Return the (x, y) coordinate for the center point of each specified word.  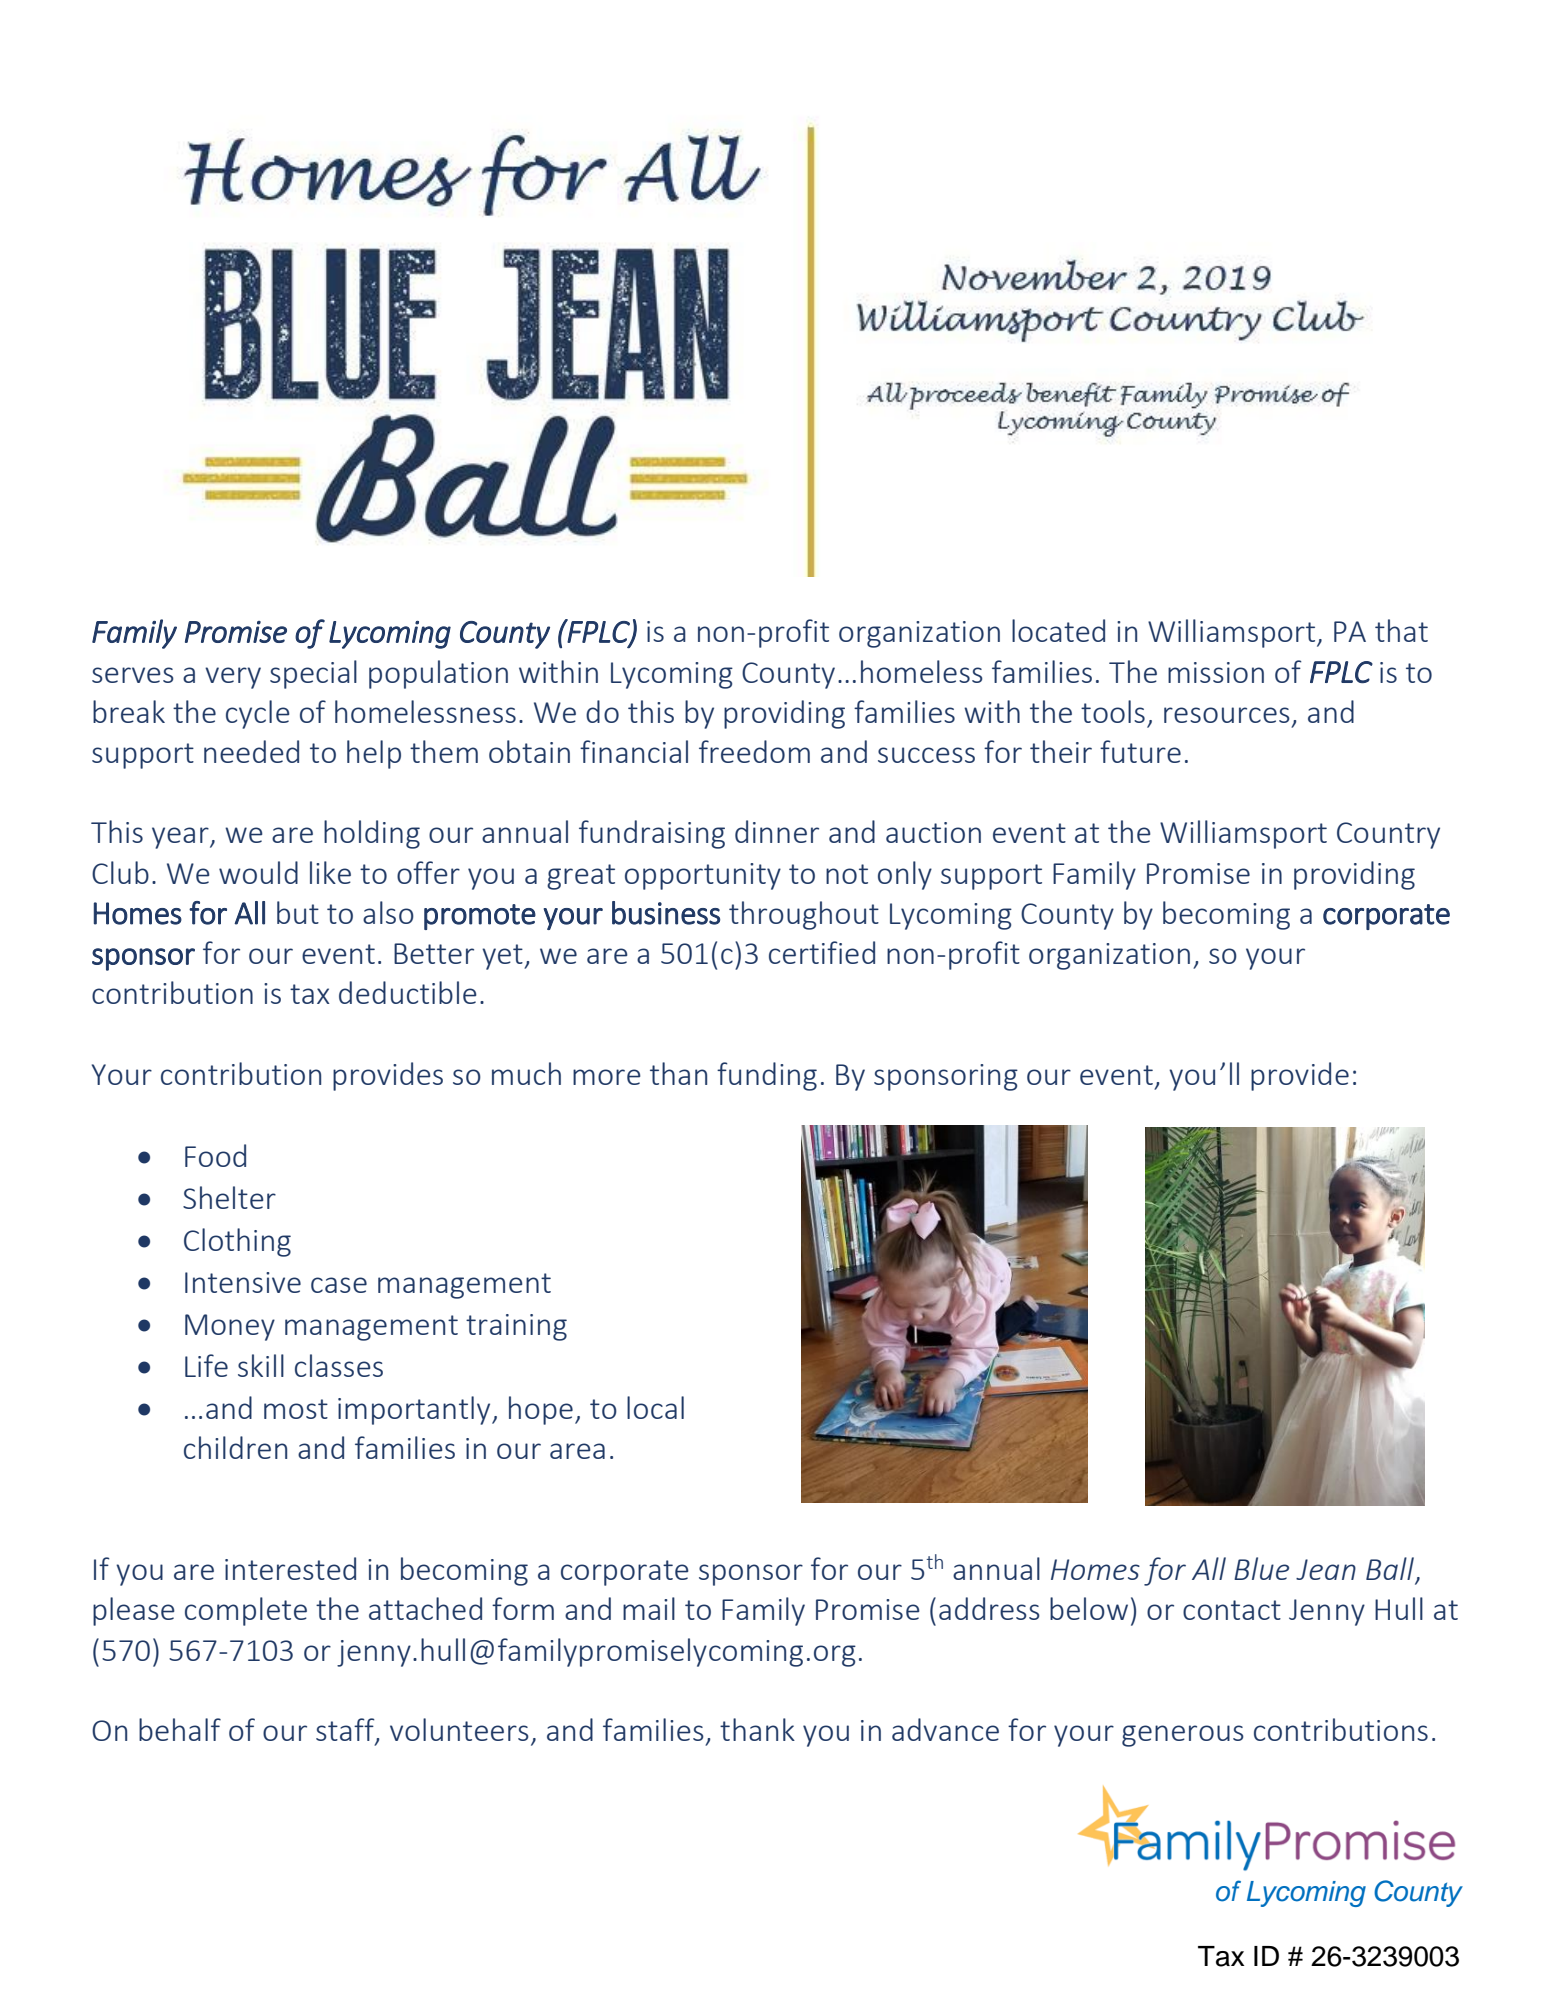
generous (1183, 1736)
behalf (180, 1729)
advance (945, 1729)
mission (1216, 672)
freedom (754, 751)
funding (767, 1076)
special (313, 674)
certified (822, 952)
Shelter (229, 1197)
